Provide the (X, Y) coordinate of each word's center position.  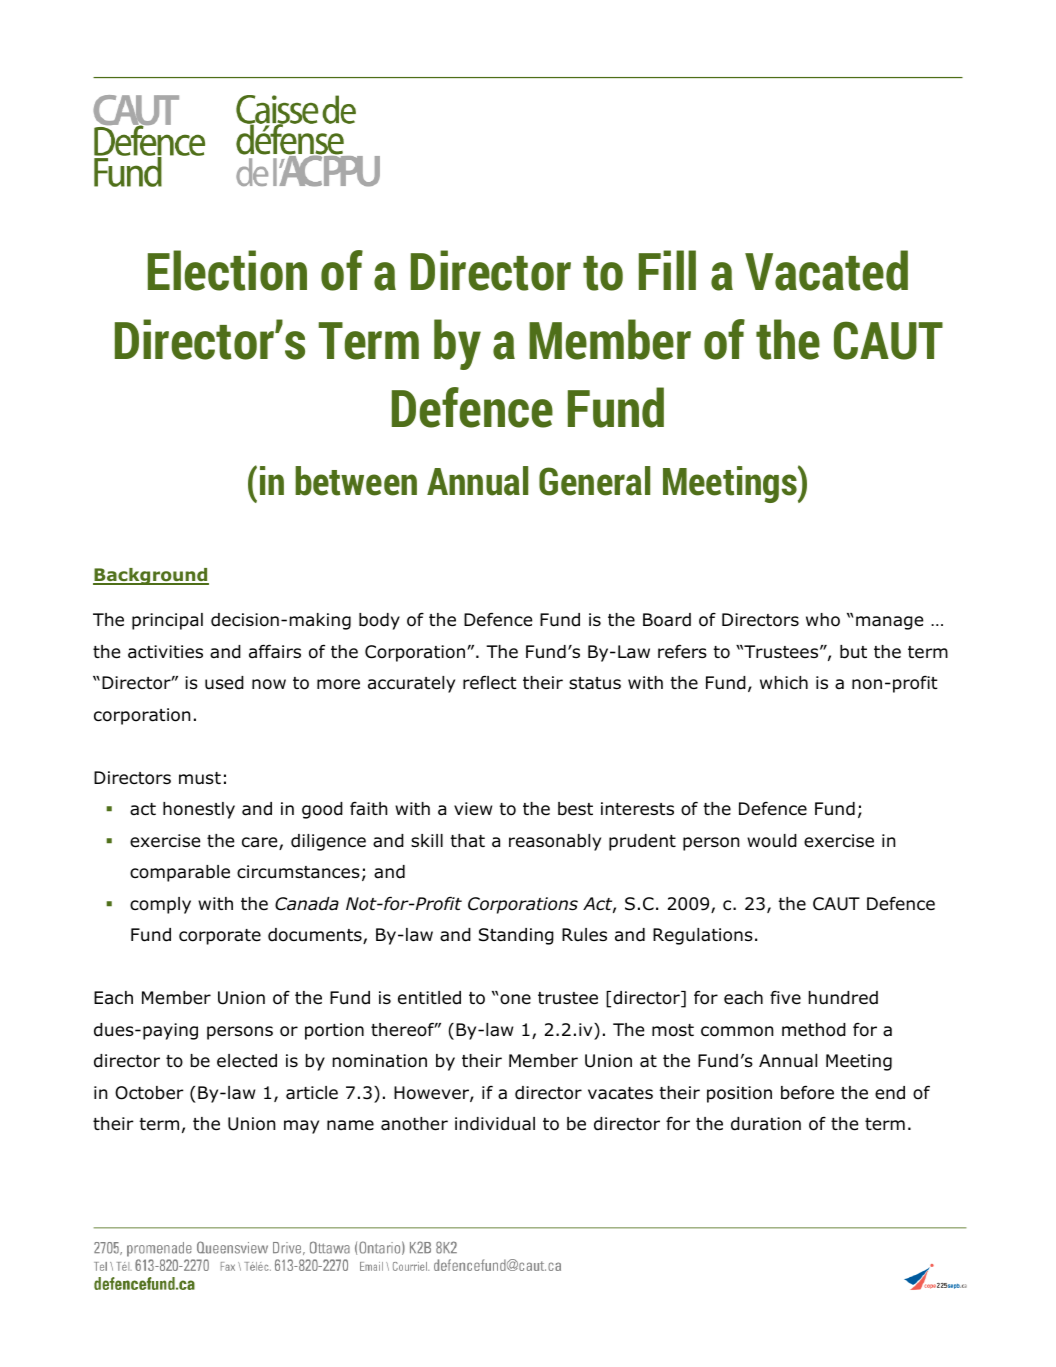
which (784, 682)
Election (227, 270)
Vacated (826, 270)
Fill (667, 270)
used (224, 683)
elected (247, 1061)
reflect (489, 682)
